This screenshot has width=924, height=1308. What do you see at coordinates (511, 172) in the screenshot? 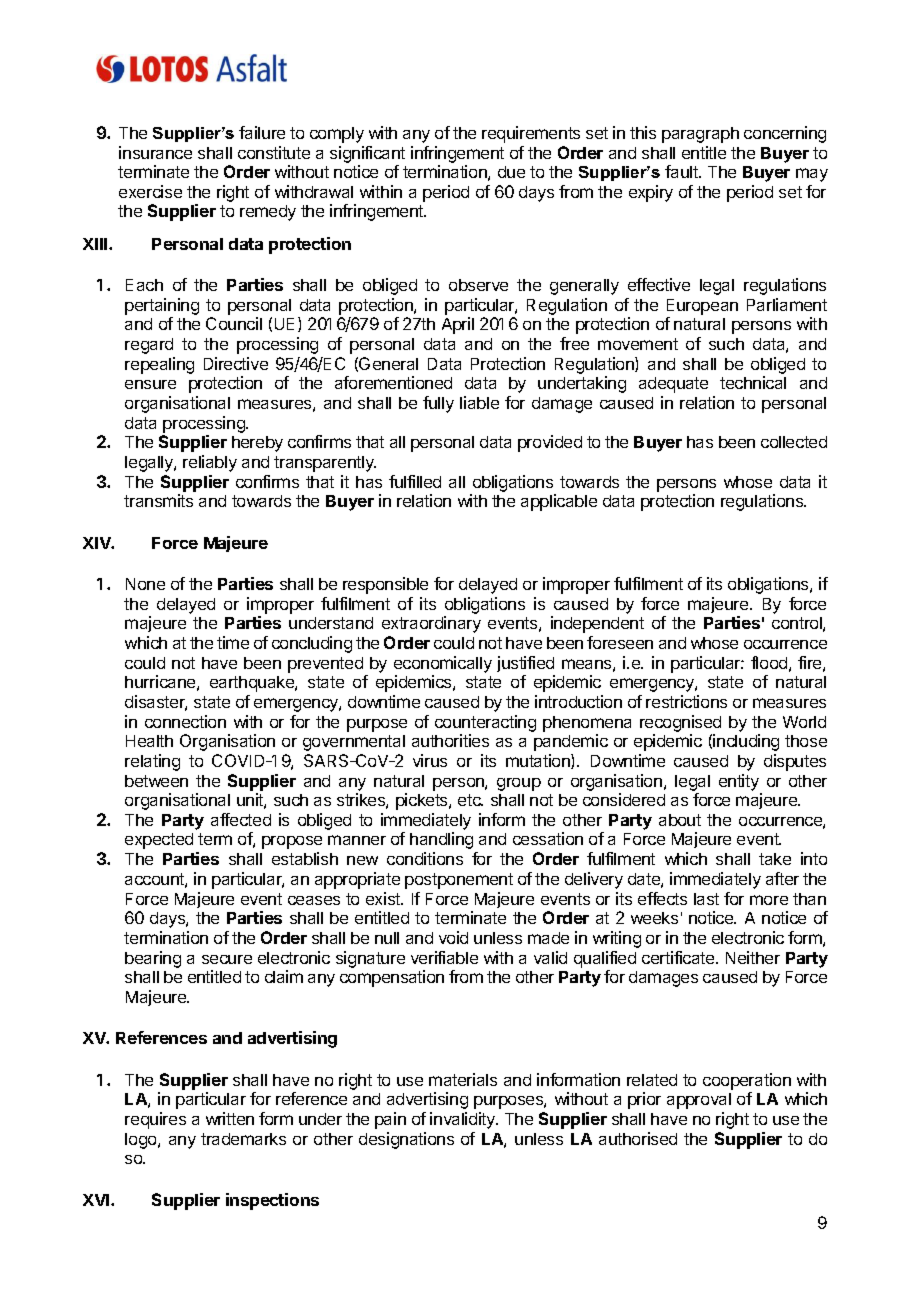
I see `due` at bounding box center [511, 172].
